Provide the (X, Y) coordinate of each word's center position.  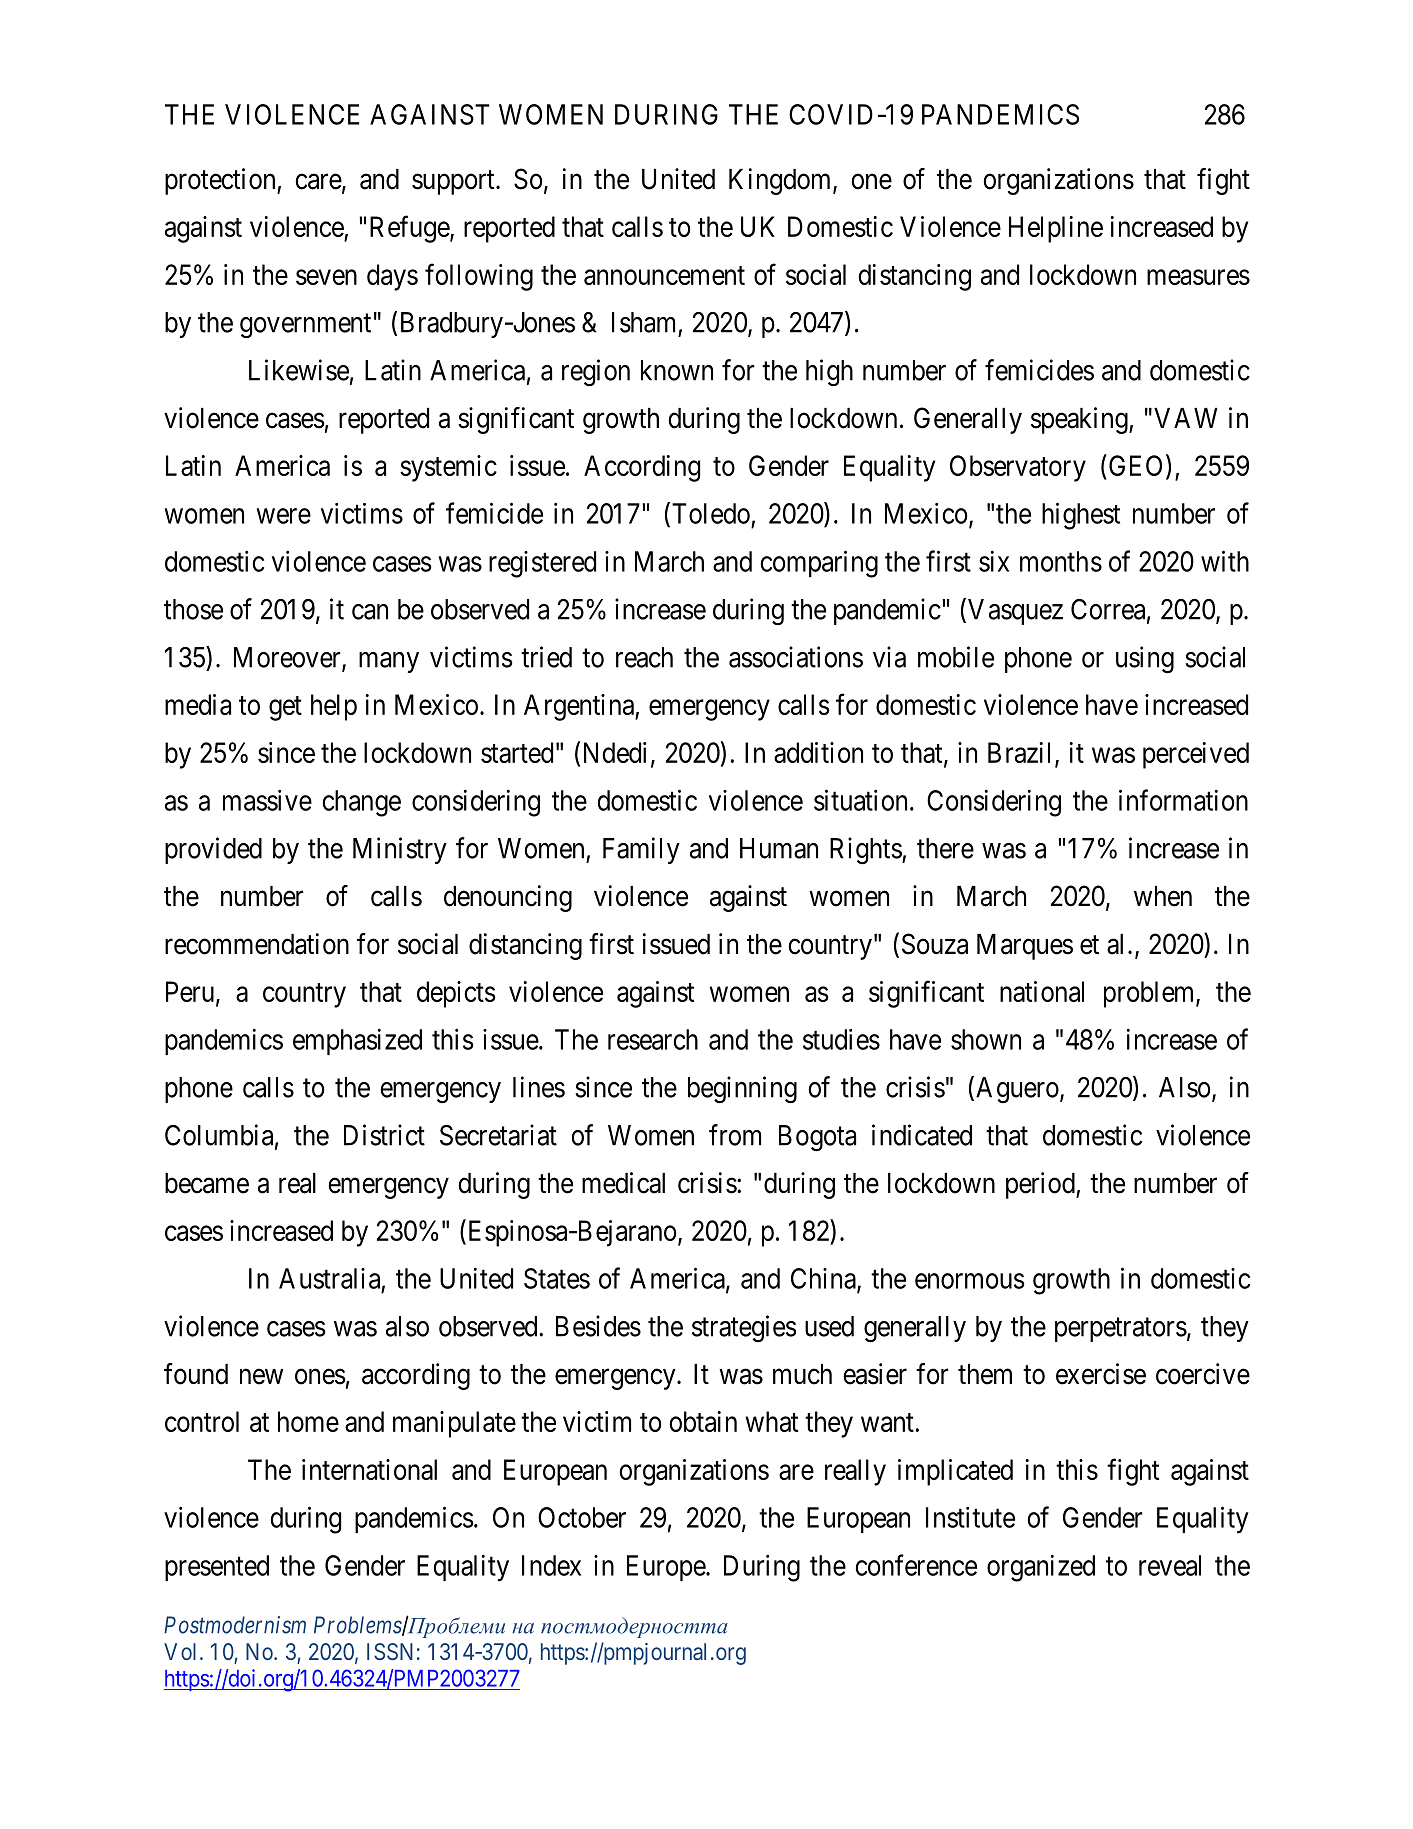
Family (641, 850)
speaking (1080, 420)
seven (326, 277)
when (1163, 896)
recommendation (257, 944)
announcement (664, 275)
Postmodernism (235, 1625)
